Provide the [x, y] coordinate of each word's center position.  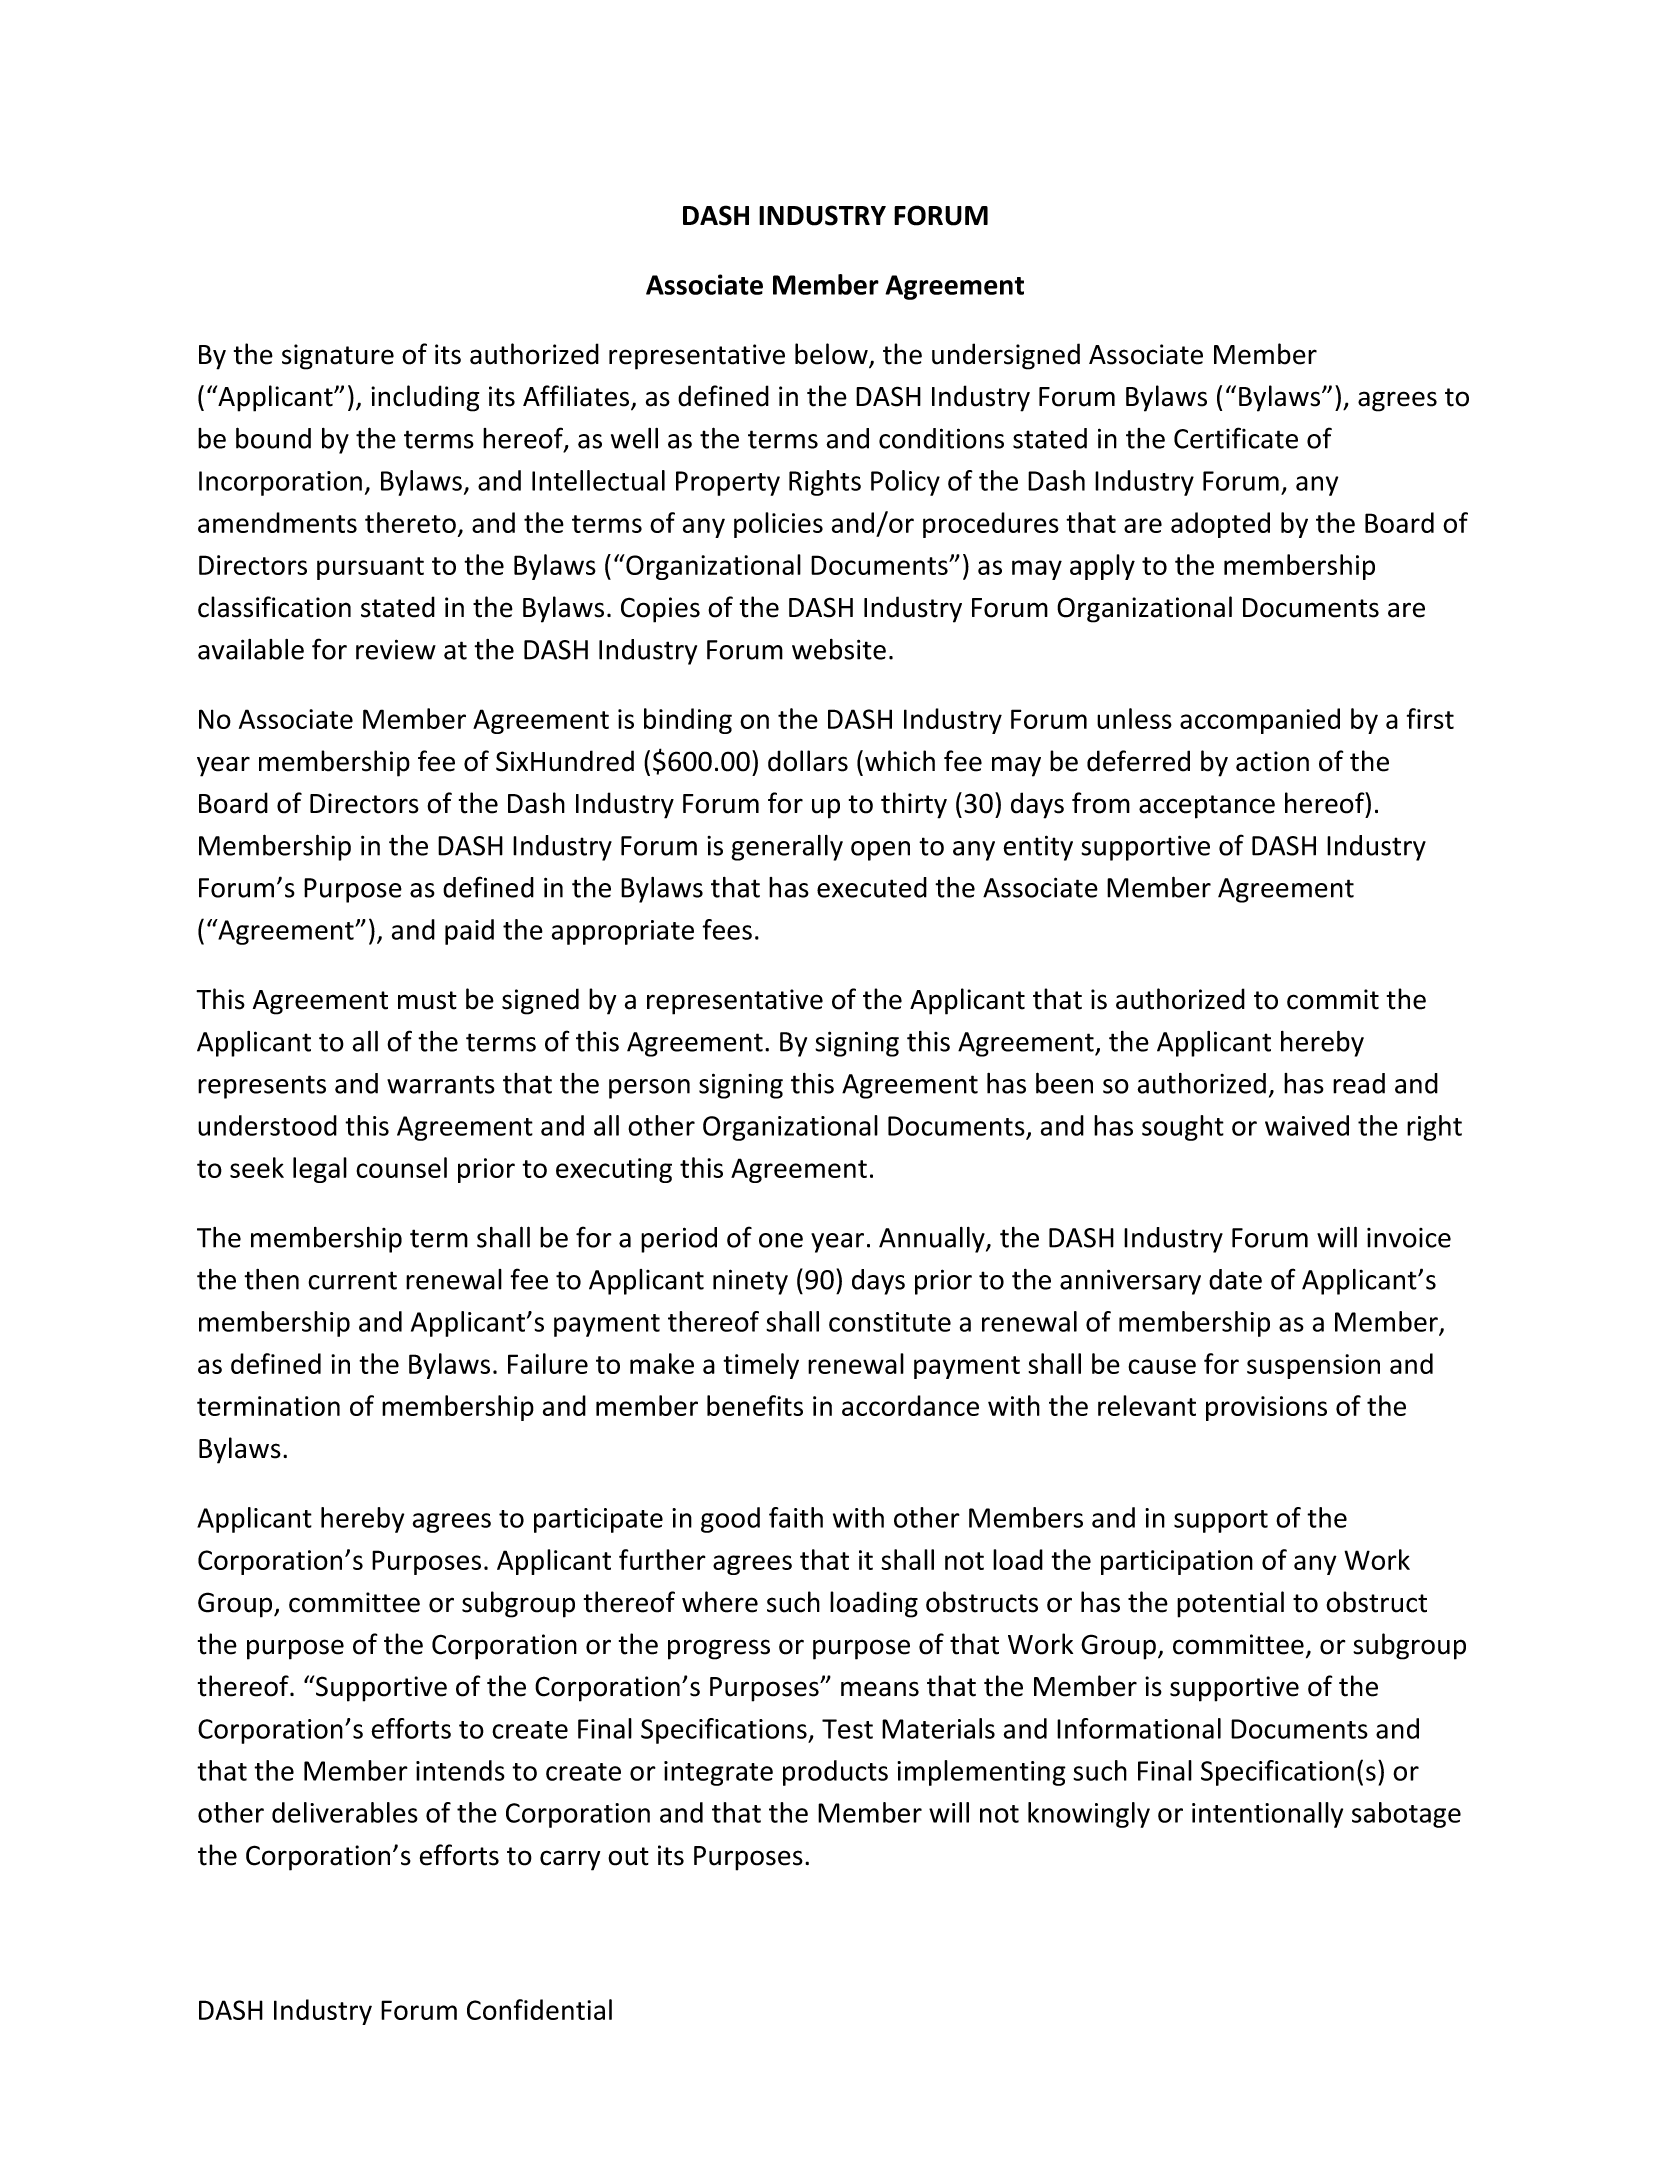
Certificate [1236, 438]
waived [1307, 1125]
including [425, 398]
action [1272, 761]
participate [598, 1520]
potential [1230, 1604]
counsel [401, 1167]
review [396, 649]
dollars [808, 761]
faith [796, 1517]
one [781, 1240]
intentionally [1267, 1815]
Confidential [539, 2009]
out [628, 1856]
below [832, 355]
